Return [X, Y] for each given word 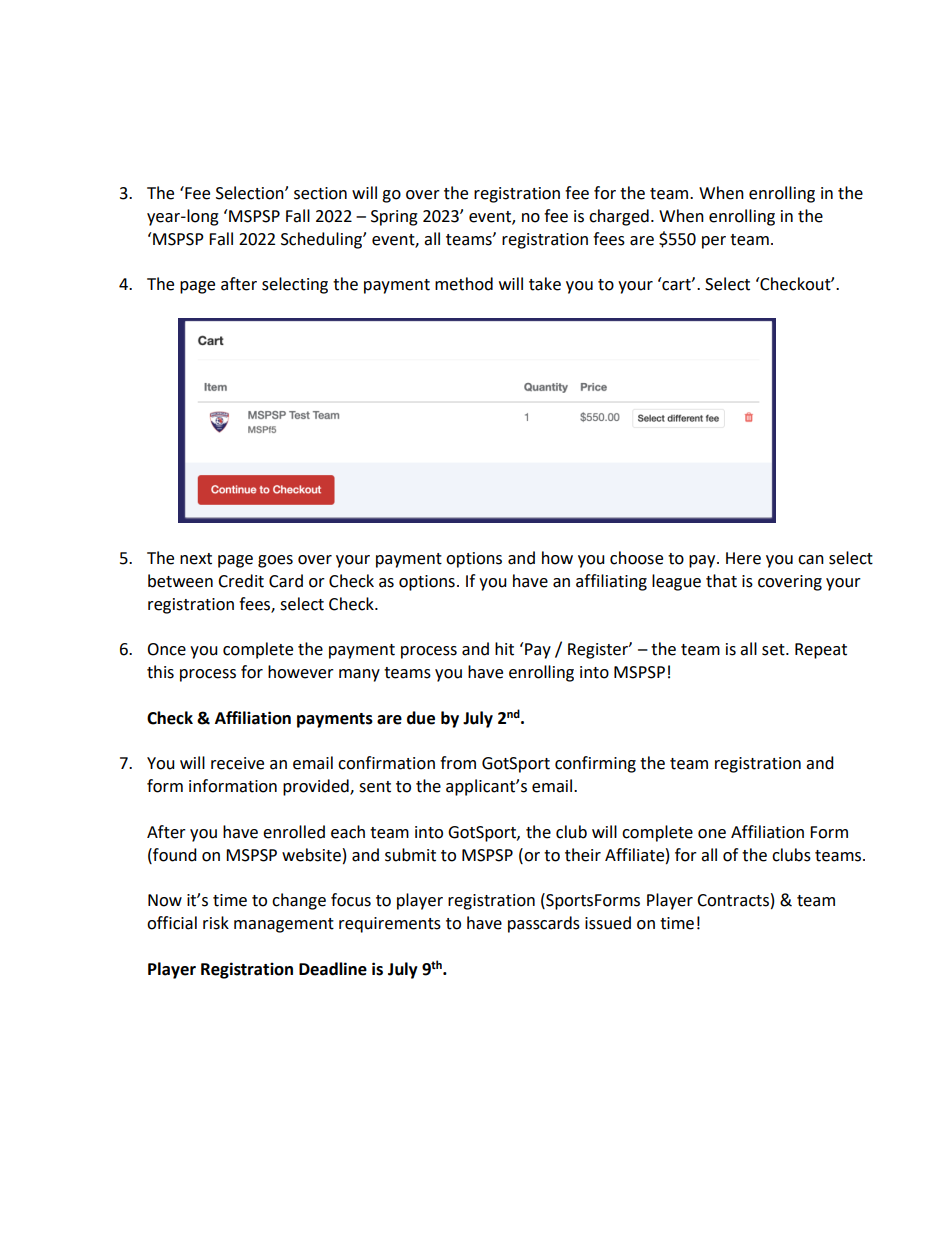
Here [743, 558]
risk [216, 923]
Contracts [733, 900]
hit [504, 649]
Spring [394, 218]
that [721, 581]
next [196, 559]
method [464, 284]
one [712, 834]
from [458, 763]
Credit [241, 581]
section [320, 193]
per [714, 242]
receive [237, 763]
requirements [390, 925]
